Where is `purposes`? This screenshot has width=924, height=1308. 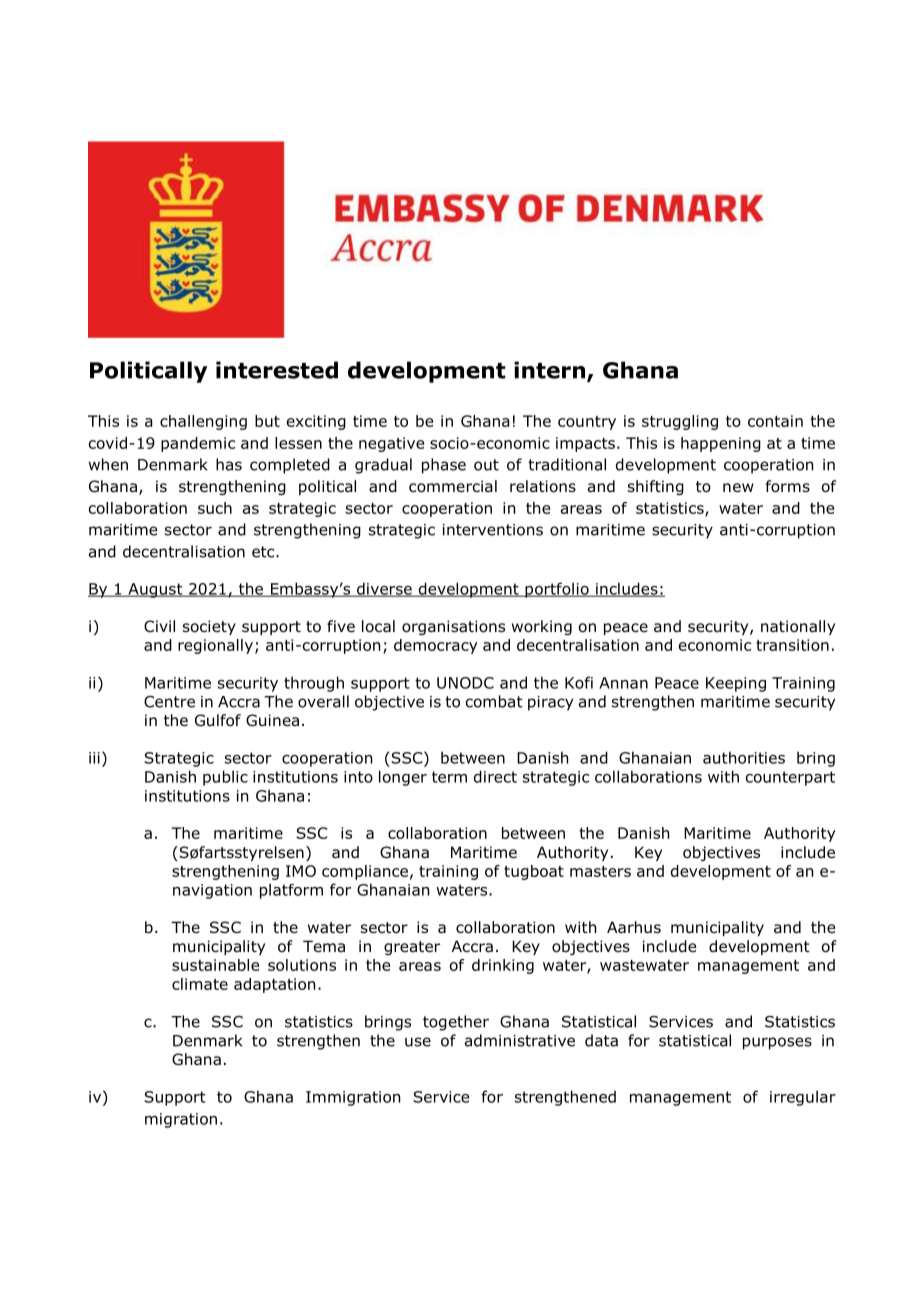 purposes is located at coordinates (777, 1043).
